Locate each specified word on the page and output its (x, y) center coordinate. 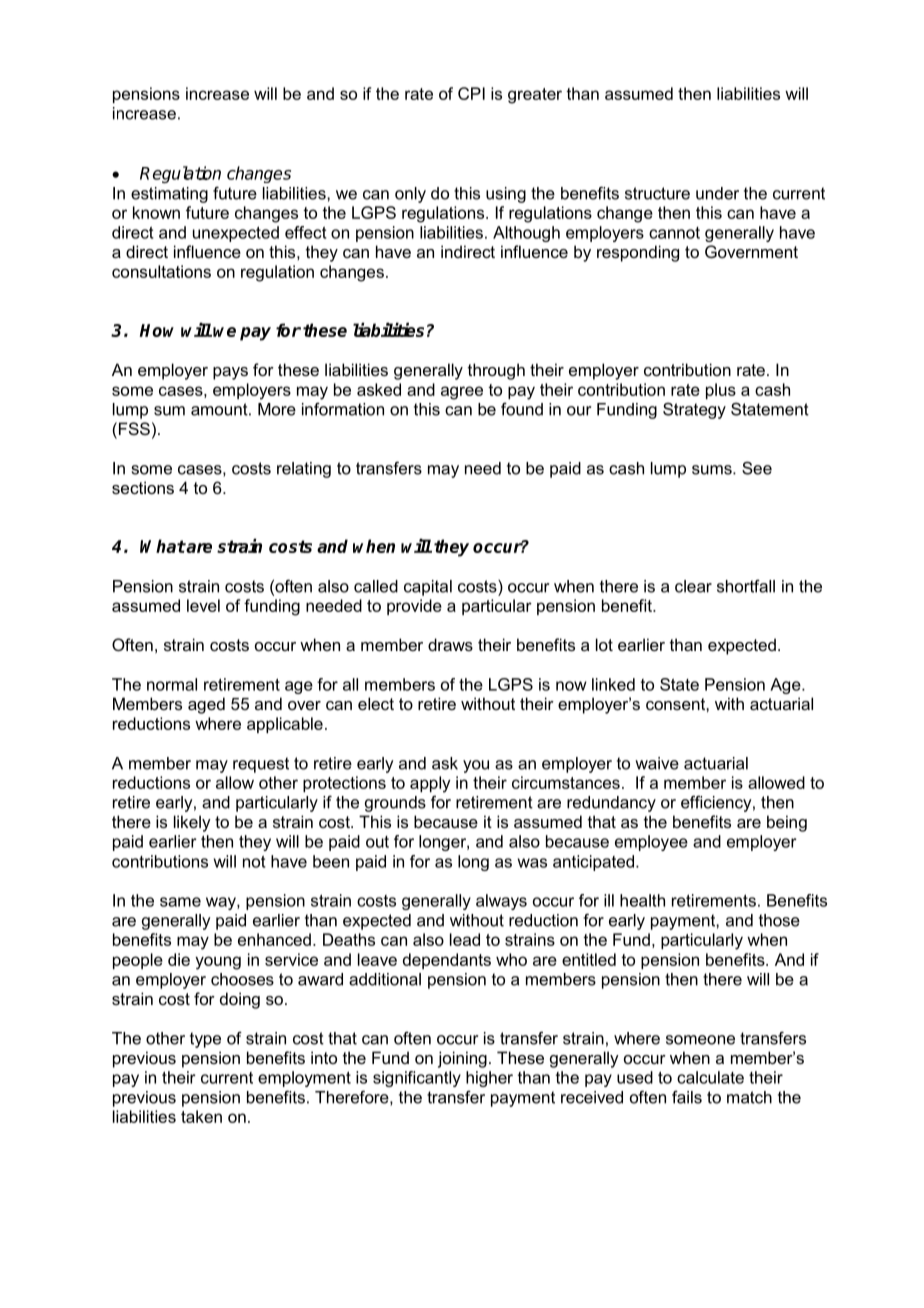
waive (657, 763)
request (261, 765)
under (717, 193)
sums (713, 470)
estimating (169, 195)
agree (462, 393)
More (277, 409)
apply (430, 784)
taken (201, 1116)
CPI (471, 93)
